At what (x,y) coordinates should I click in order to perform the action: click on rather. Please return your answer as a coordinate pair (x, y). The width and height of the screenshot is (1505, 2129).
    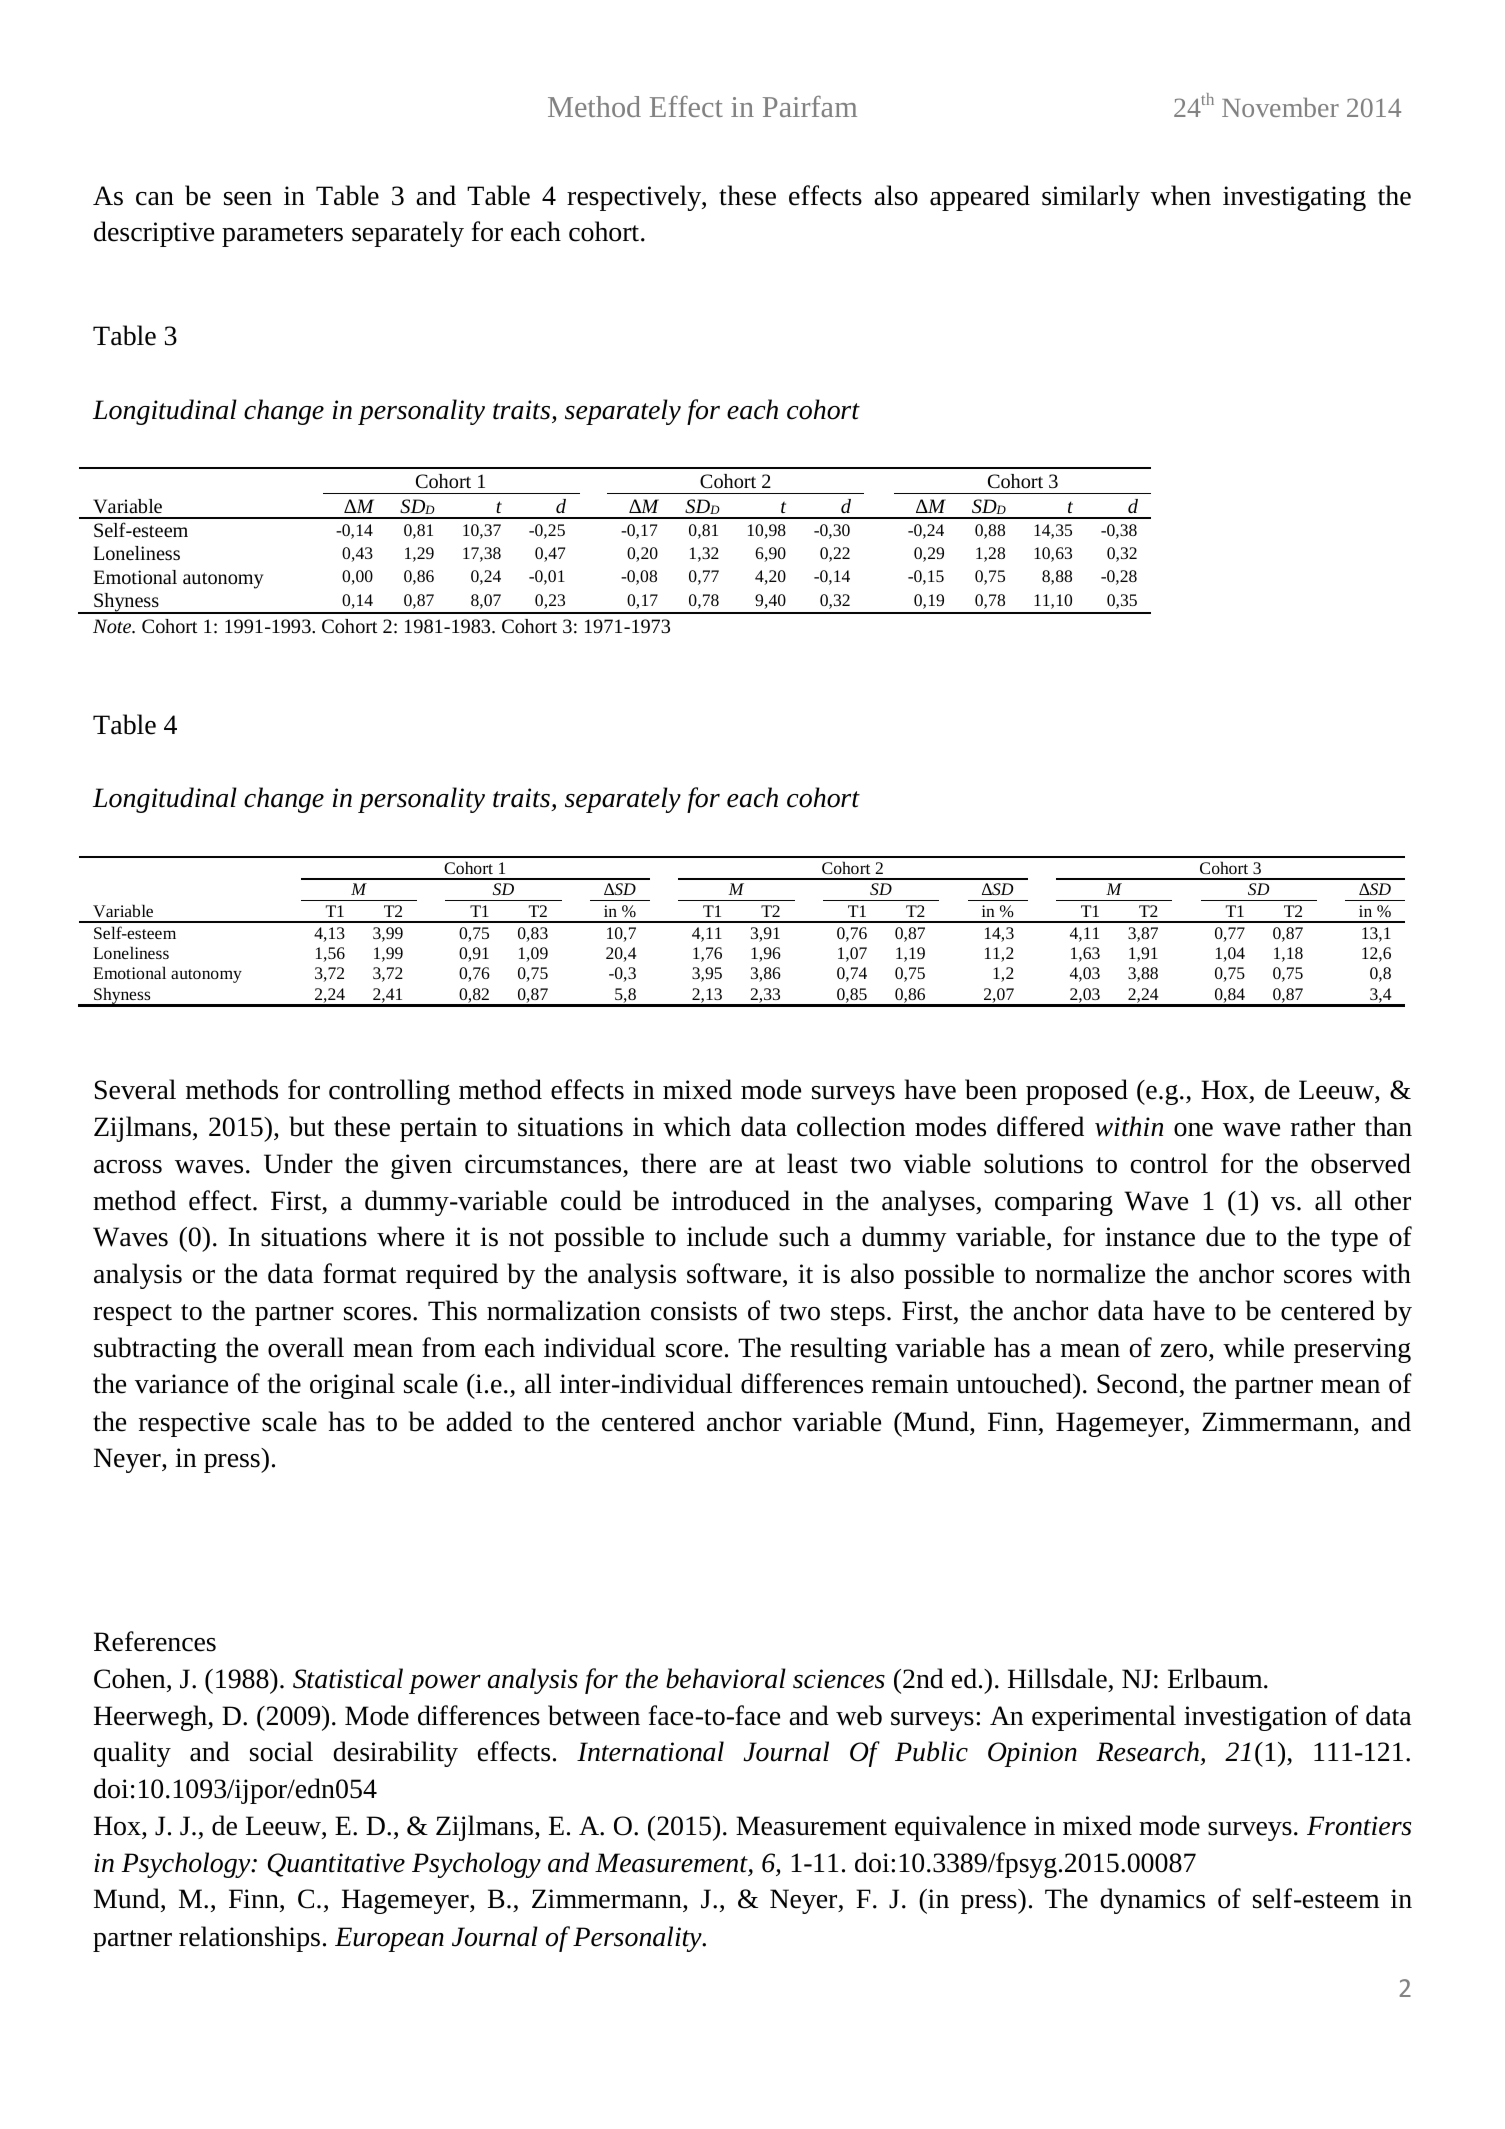
    Looking at the image, I should click on (1323, 1126).
